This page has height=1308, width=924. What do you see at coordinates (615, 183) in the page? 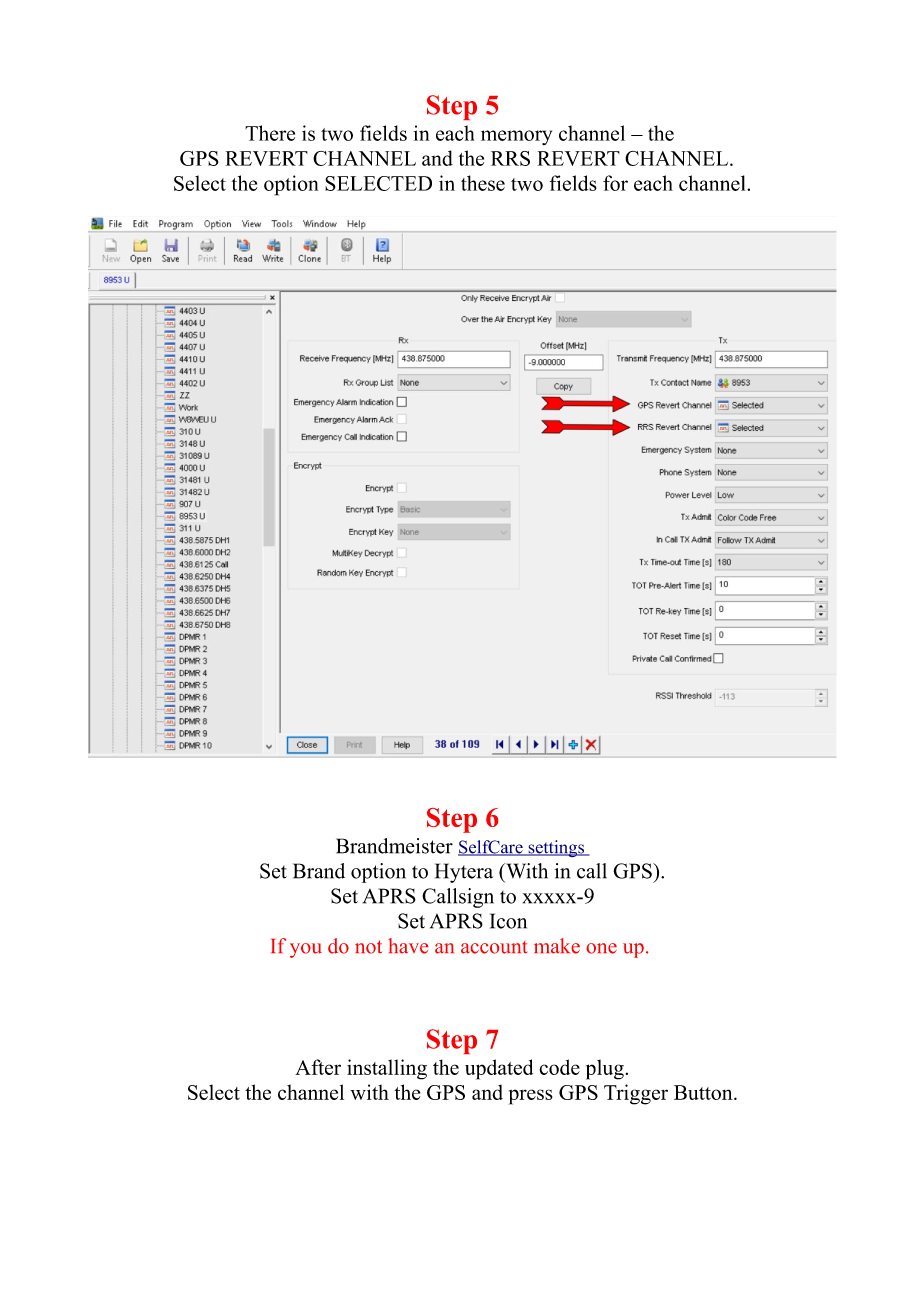
I see `for` at bounding box center [615, 183].
